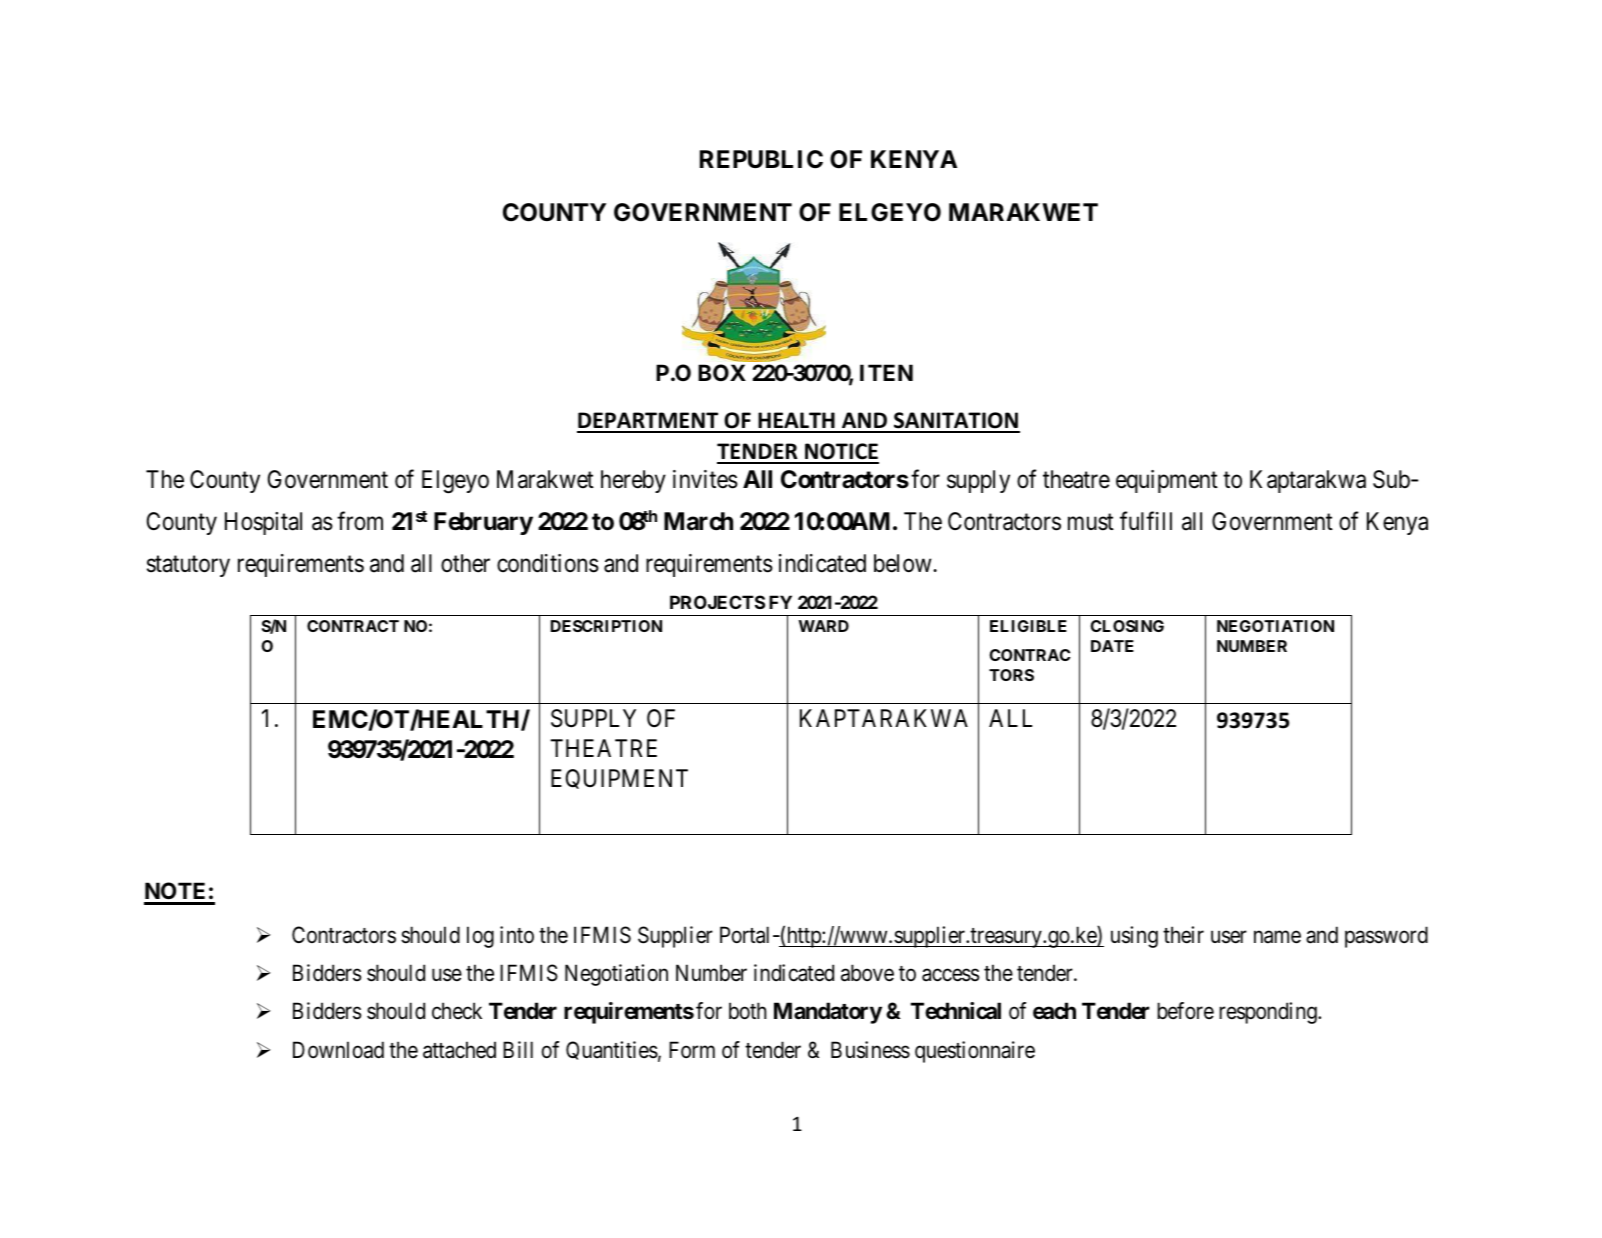 The width and height of the page is (1602, 1238). Describe the element at coordinates (761, 159) in the page. I see `REPUBLIC` at that location.
